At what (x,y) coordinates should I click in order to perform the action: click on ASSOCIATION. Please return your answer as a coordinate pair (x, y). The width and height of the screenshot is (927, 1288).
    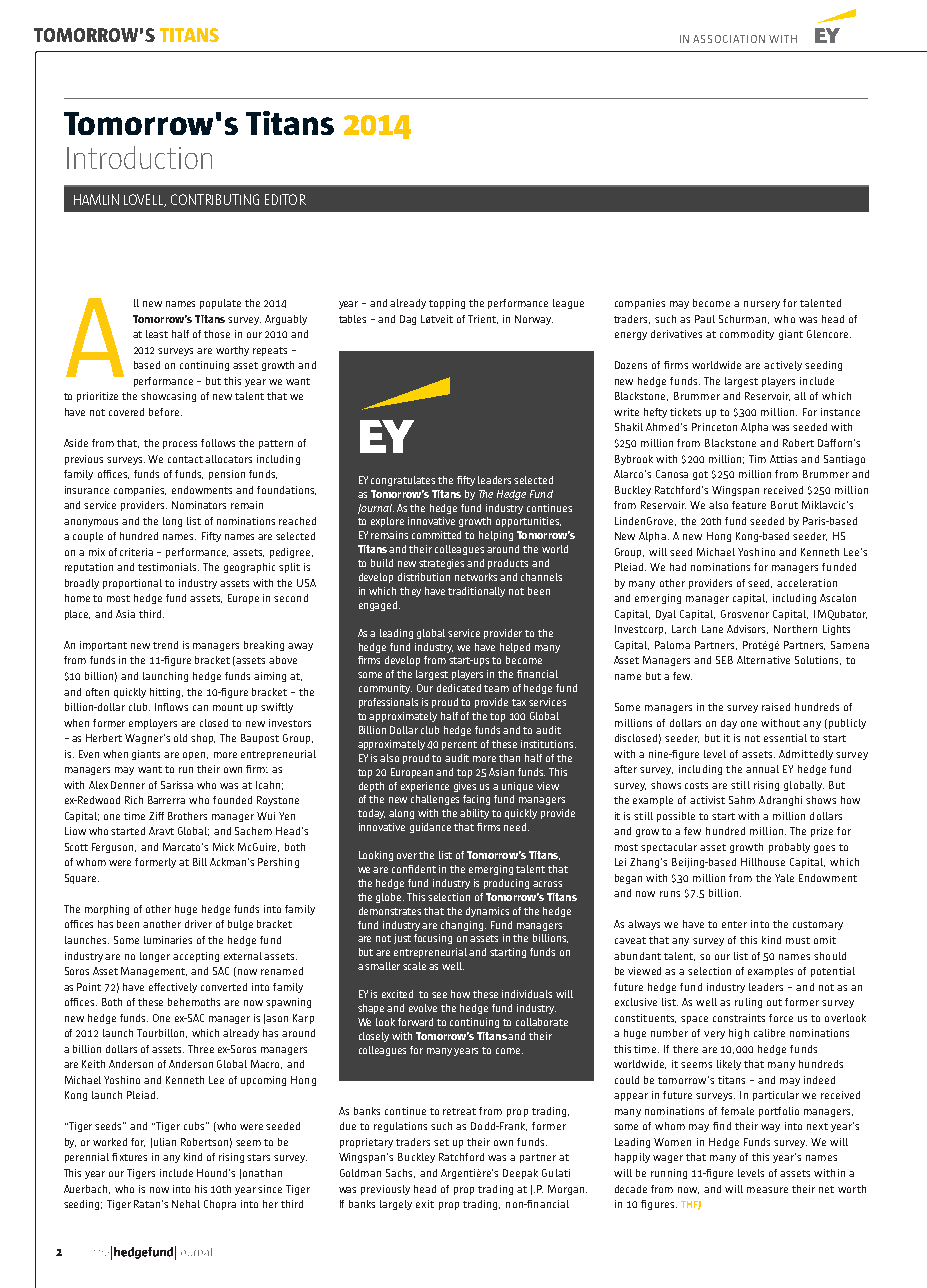
    Looking at the image, I should click on (729, 39).
